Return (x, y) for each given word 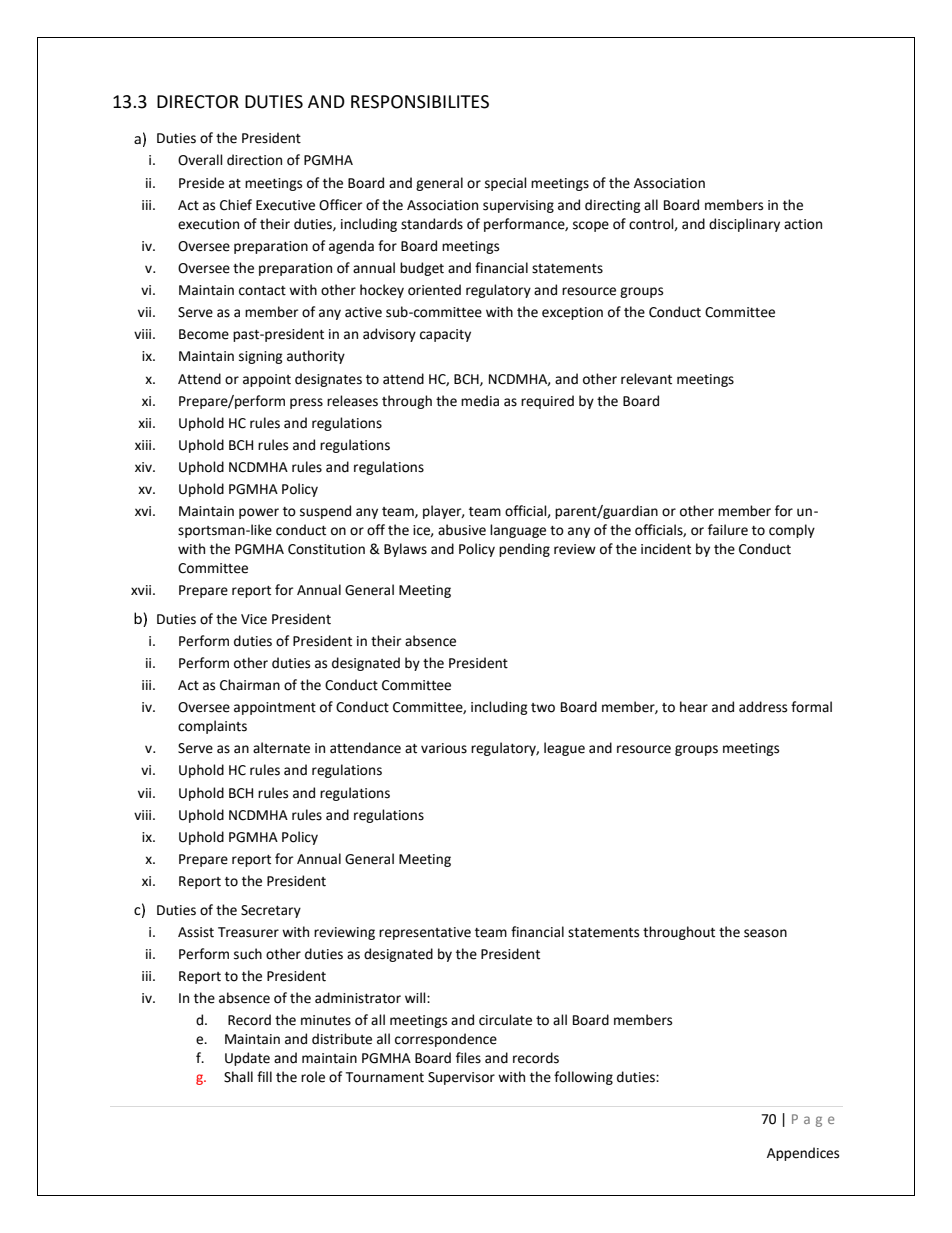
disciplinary (744, 225)
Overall (200, 160)
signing (261, 357)
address (763, 707)
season (765, 933)
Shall (238, 1077)
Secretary (271, 911)
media (480, 401)
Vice (254, 619)
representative (425, 933)
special (506, 184)
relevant (646, 379)
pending (524, 550)
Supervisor (461, 1078)
